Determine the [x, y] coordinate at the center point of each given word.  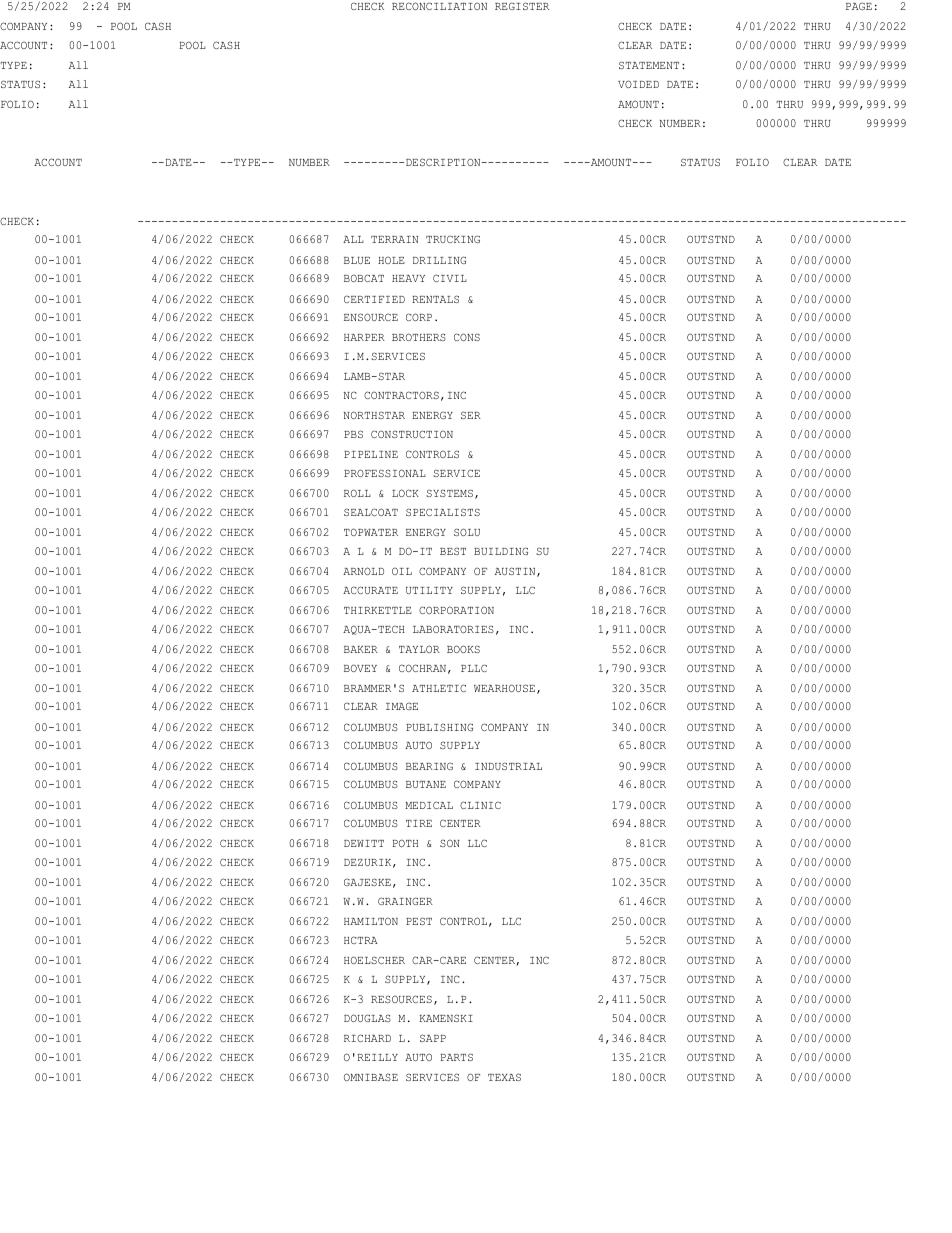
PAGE [859, 6]
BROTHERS [419, 337]
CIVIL [450, 278]
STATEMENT [649, 65]
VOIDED [638, 84]
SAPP [433, 1038]
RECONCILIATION [439, 6]
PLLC [474, 668]
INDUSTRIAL [508, 766]
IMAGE [402, 706]
